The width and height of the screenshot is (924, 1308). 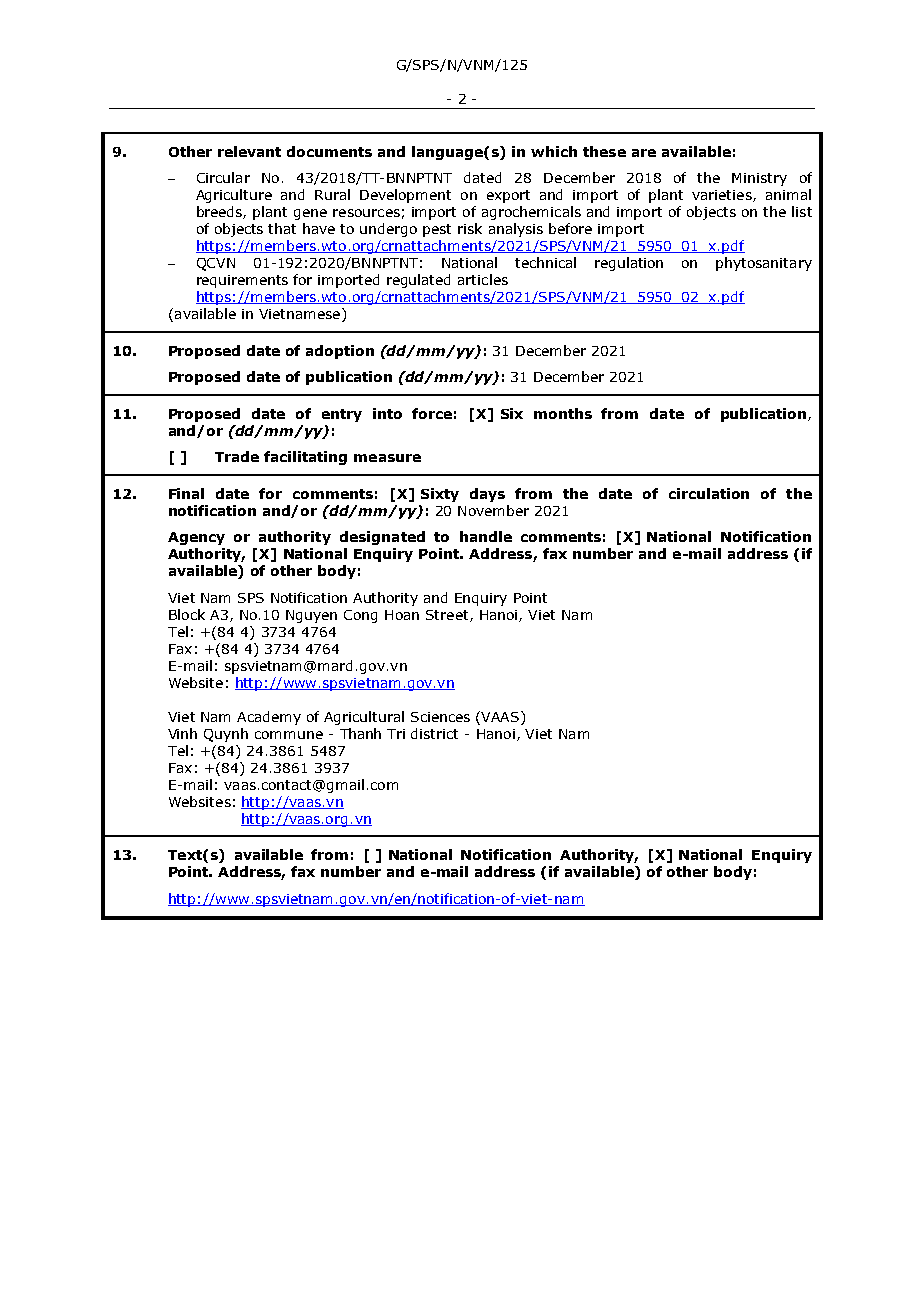 What do you see at coordinates (487, 495) in the screenshot?
I see `days` at bounding box center [487, 495].
